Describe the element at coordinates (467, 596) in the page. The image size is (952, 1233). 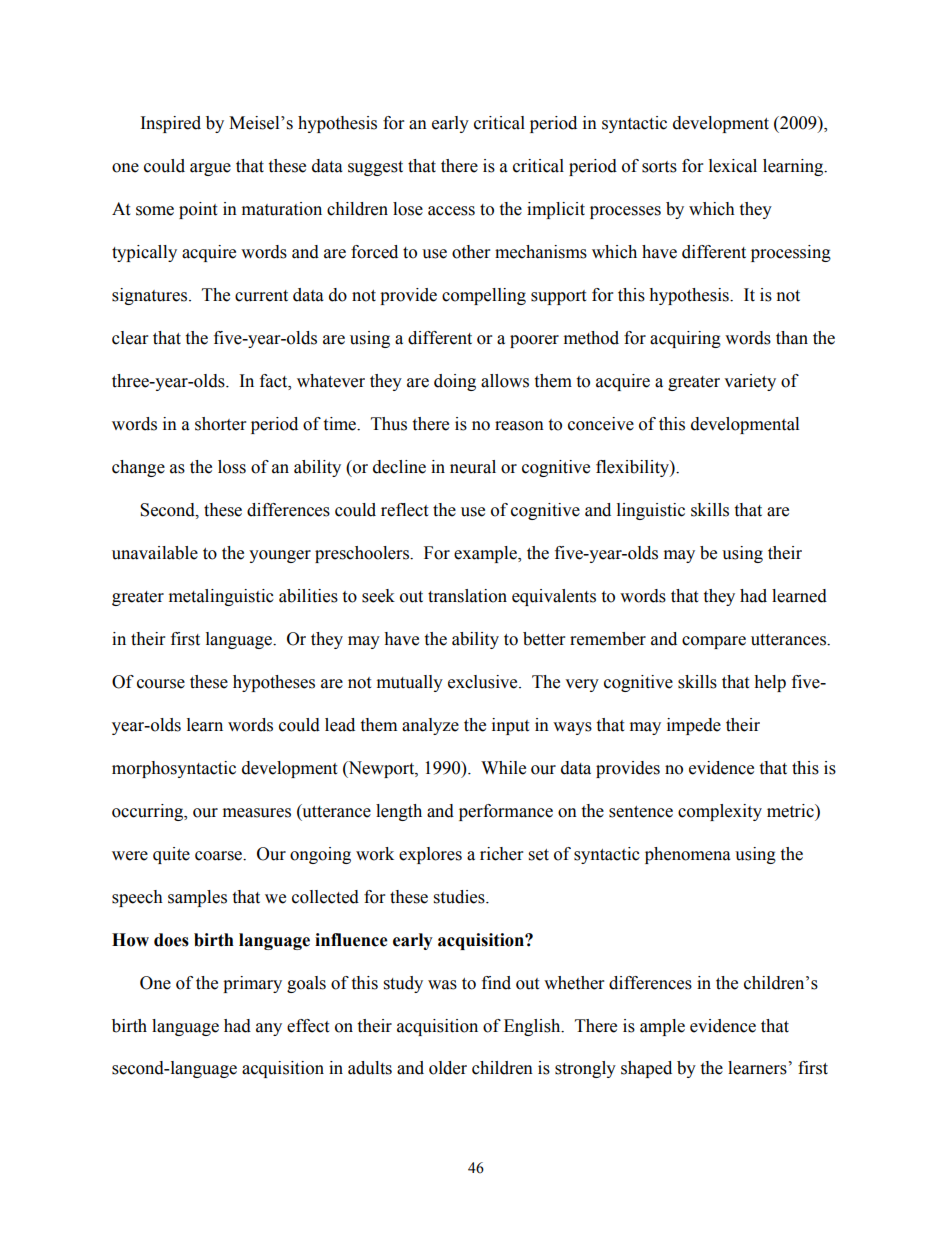
I see `translation` at that location.
